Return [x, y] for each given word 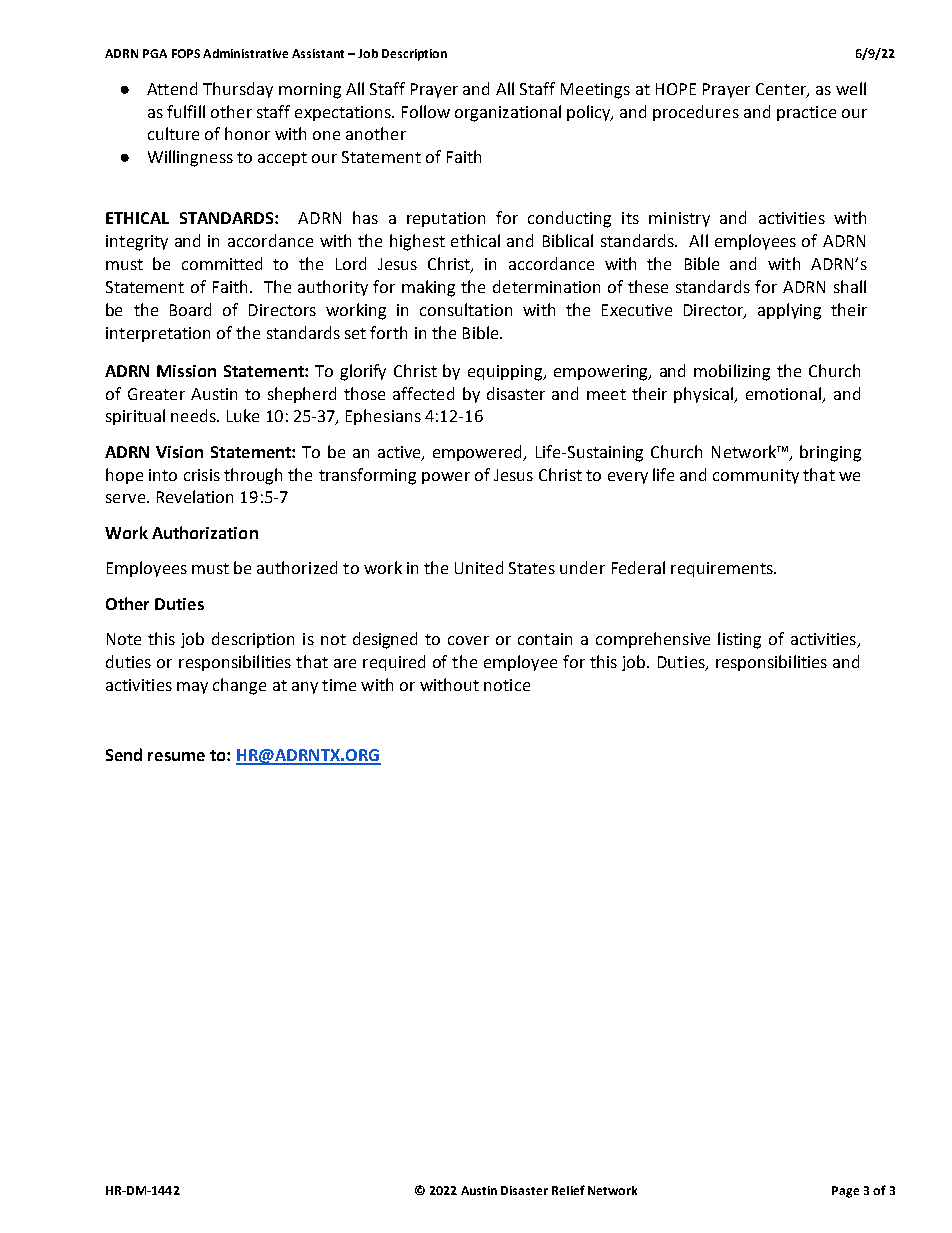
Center [782, 90]
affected [423, 393]
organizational [508, 113]
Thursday [238, 90]
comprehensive [653, 640]
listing [739, 640]
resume [176, 756]
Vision [179, 452]
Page [845, 1192]
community [756, 476]
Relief [568, 1190]
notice [507, 685]
